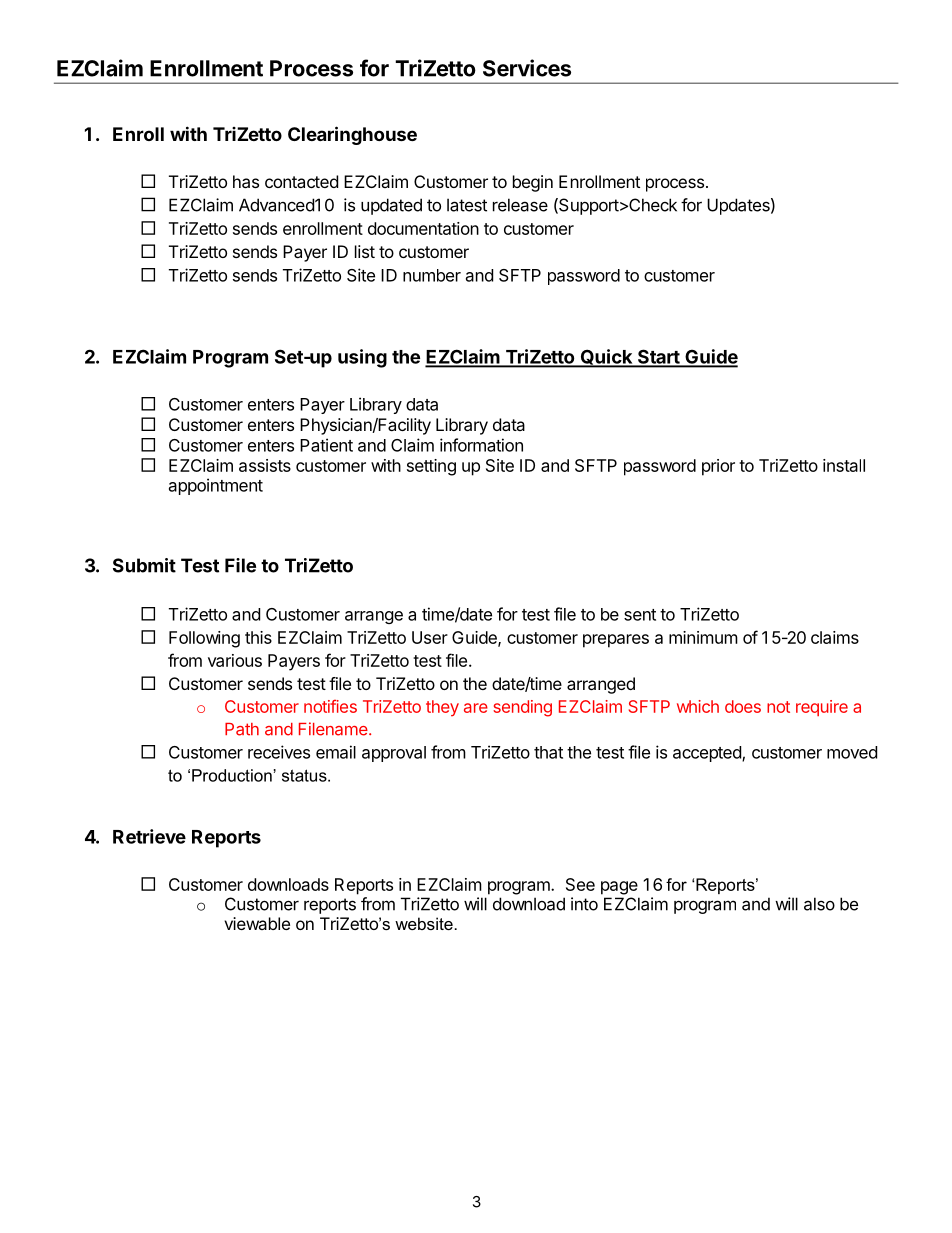  I want to click on setting, so click(431, 467).
